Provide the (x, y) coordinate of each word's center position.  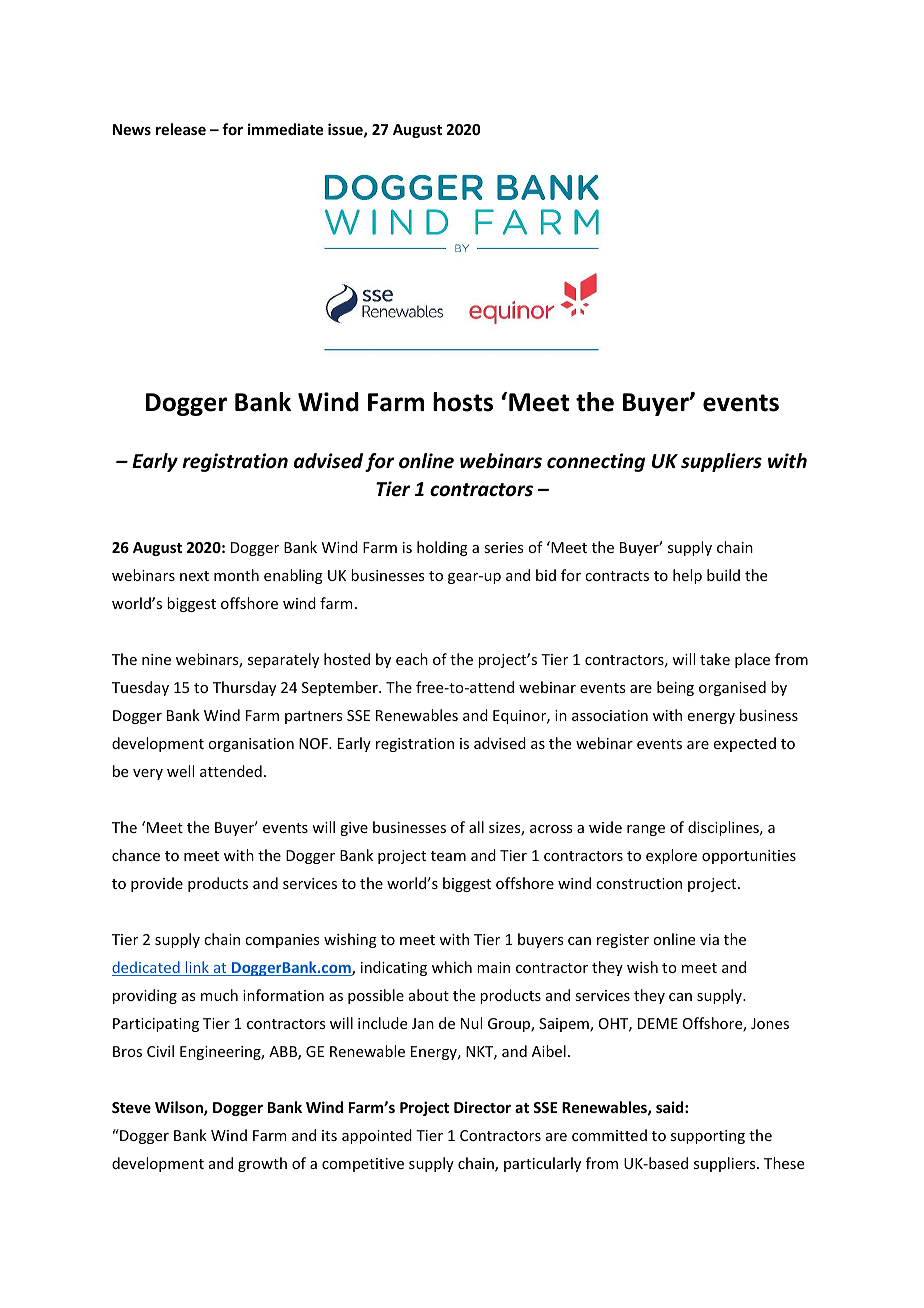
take (715, 659)
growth (262, 1164)
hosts (463, 402)
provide (157, 884)
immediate (285, 129)
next (194, 576)
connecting (596, 462)
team (448, 856)
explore (671, 856)
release (181, 129)
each (412, 659)
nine (156, 659)
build (723, 575)
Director (482, 1107)
